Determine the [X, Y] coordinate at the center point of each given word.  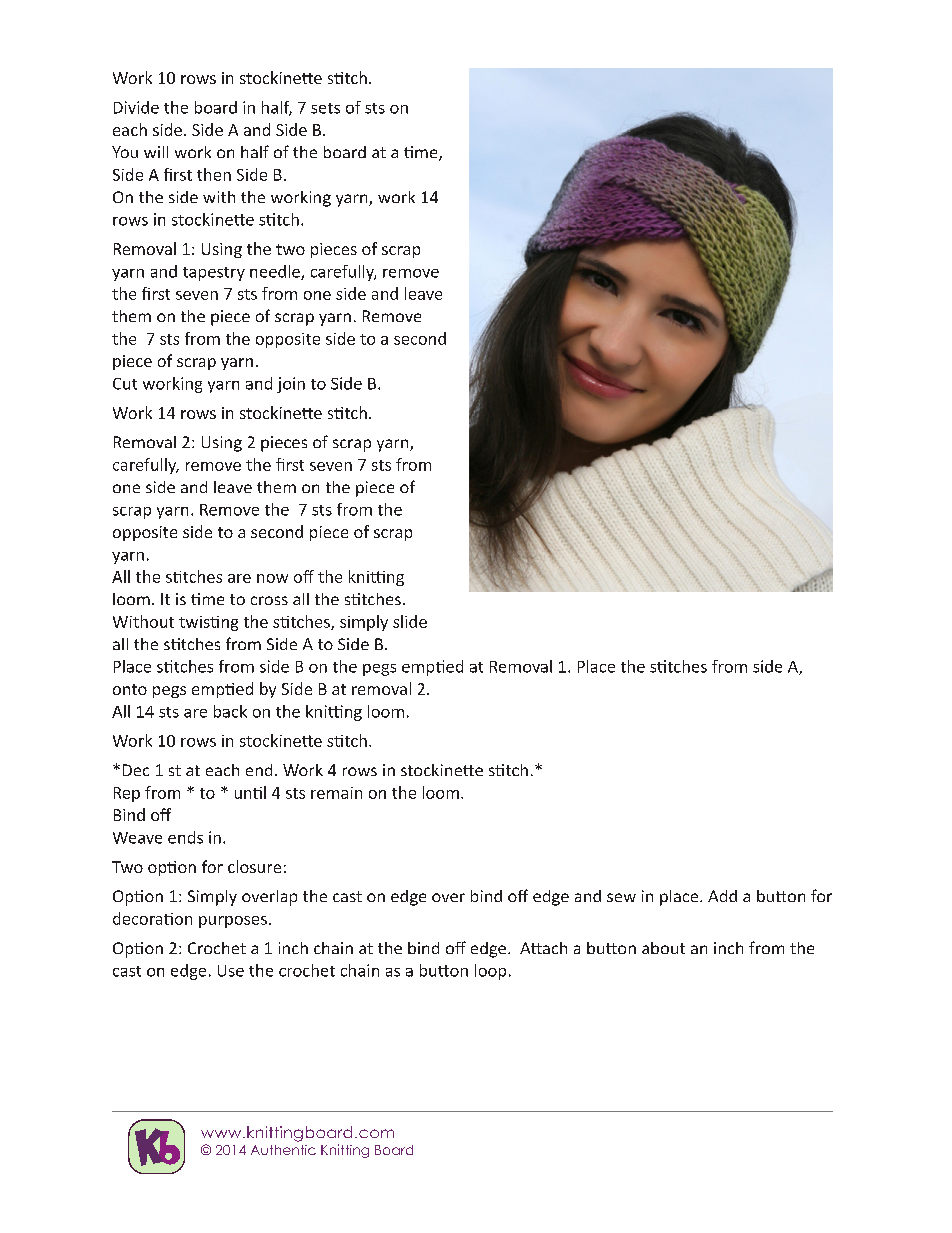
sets [325, 108]
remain [336, 793]
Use [231, 971]
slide [410, 621]
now [272, 578]
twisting [208, 623]
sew [621, 897]
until [250, 792]
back [230, 711]
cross [269, 600]
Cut [125, 384]
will [156, 152]
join [291, 385]
